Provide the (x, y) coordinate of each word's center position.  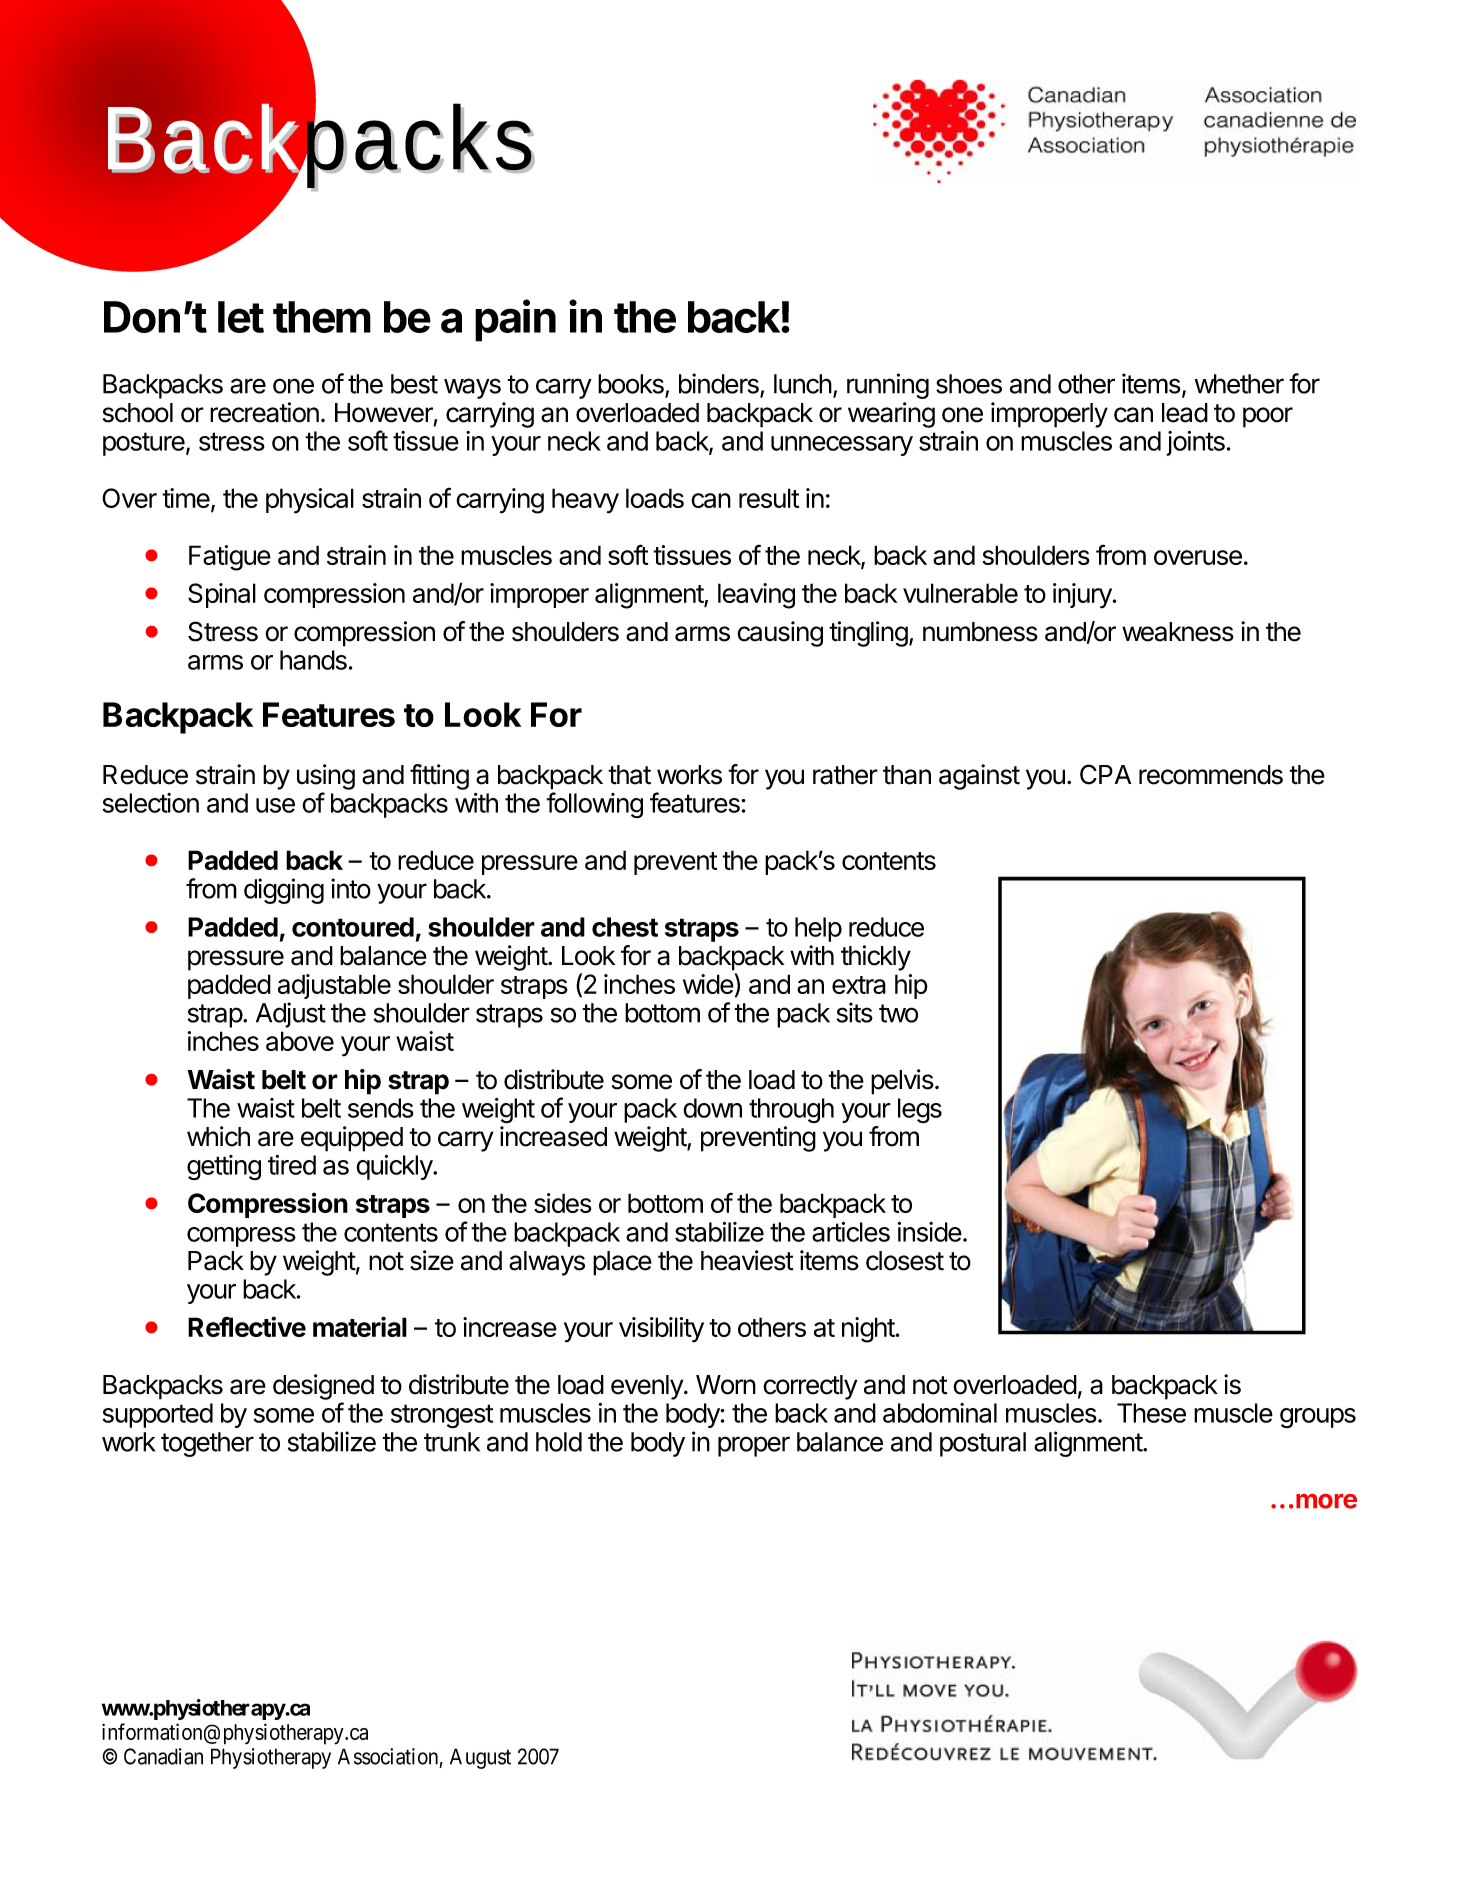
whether (1239, 384)
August (480, 1758)
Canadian (163, 1756)
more (1326, 1501)
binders (720, 384)
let (241, 317)
